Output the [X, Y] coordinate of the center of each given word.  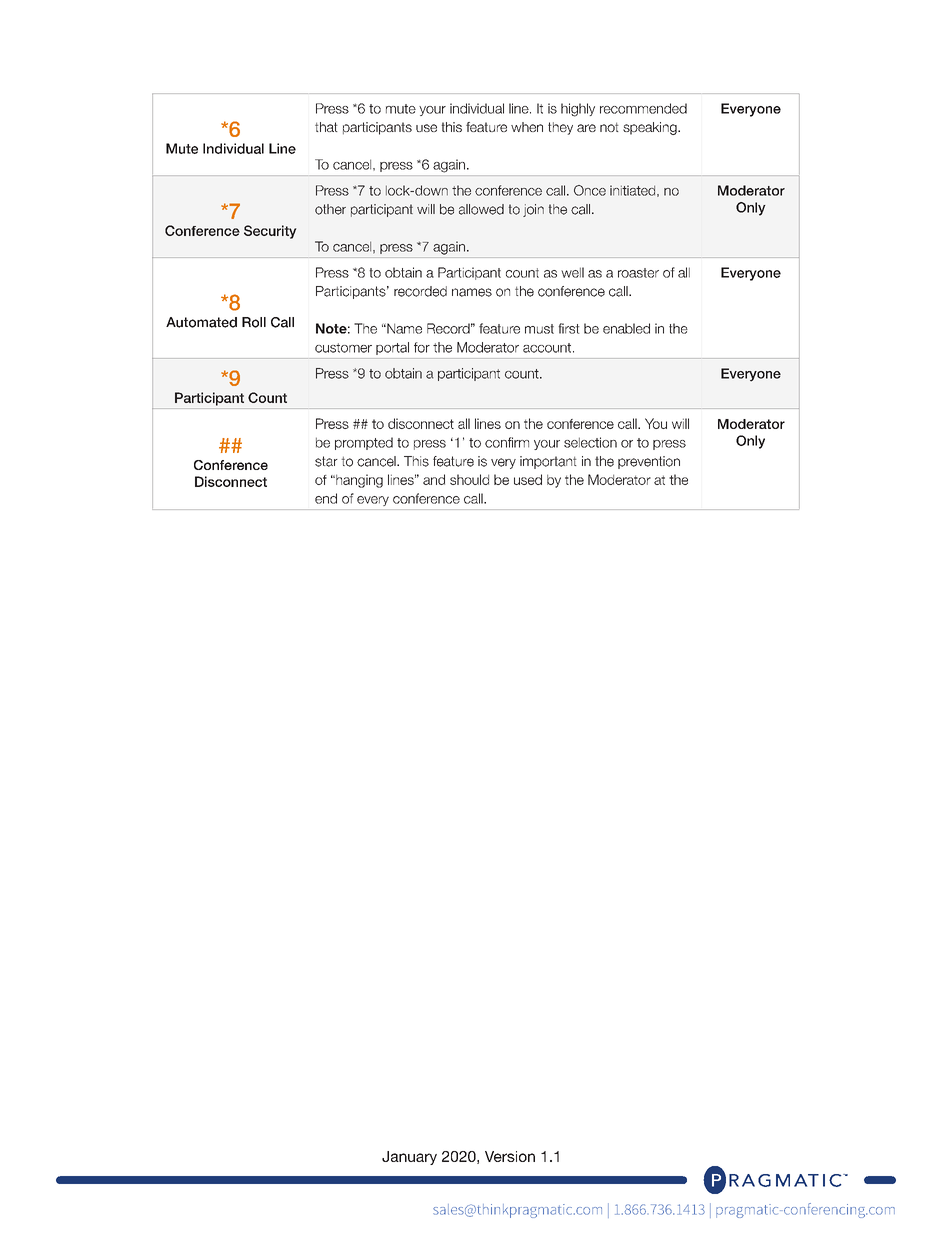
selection [590, 442]
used [528, 479]
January [409, 1158]
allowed [481, 209]
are [586, 128]
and [434, 479]
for [422, 347]
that [326, 127]
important [548, 462]
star [326, 461]
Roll [254, 322]
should [469, 479]
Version [510, 1156]
